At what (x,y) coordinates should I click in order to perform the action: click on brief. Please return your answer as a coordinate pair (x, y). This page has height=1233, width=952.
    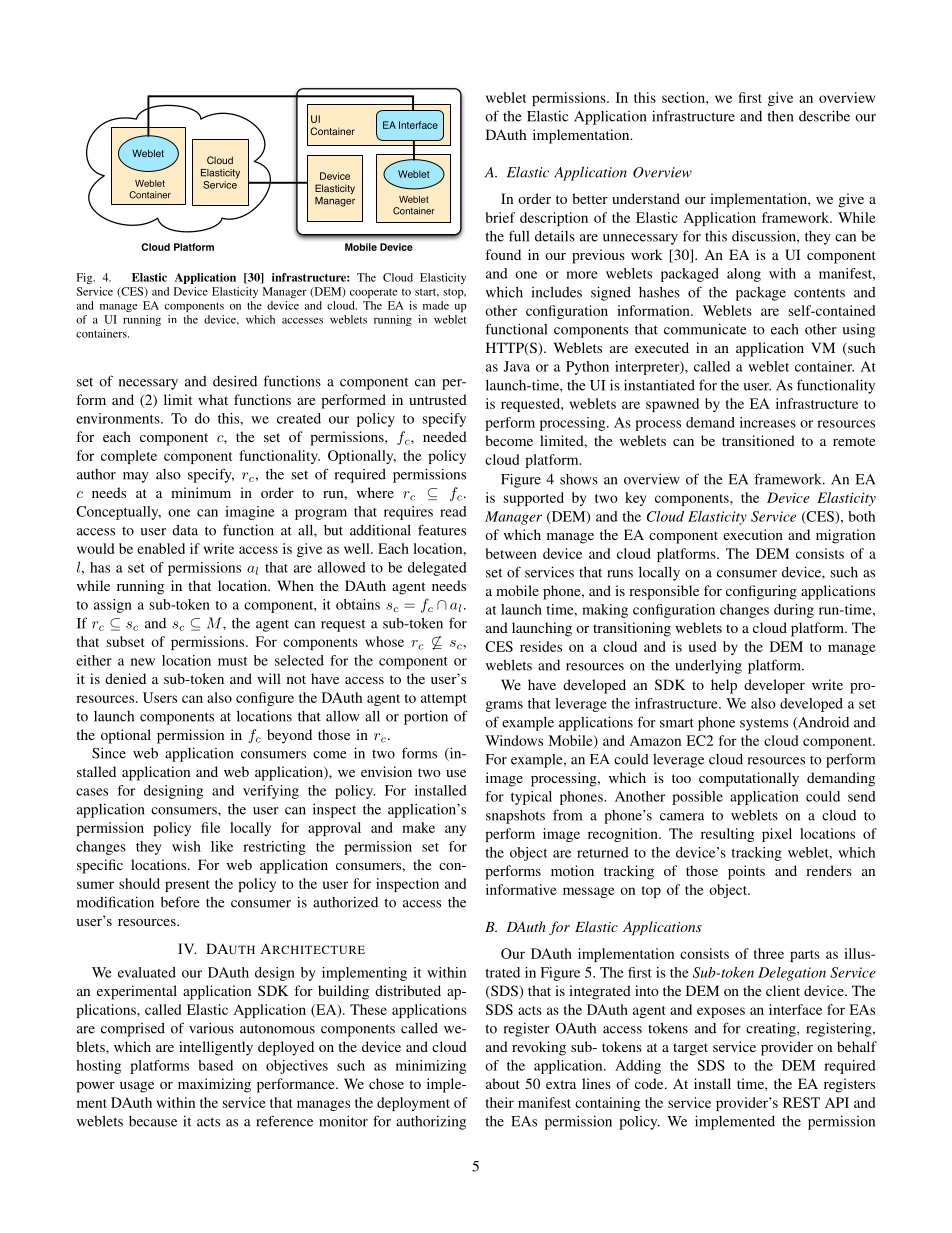
    Looking at the image, I should click on (500, 217).
